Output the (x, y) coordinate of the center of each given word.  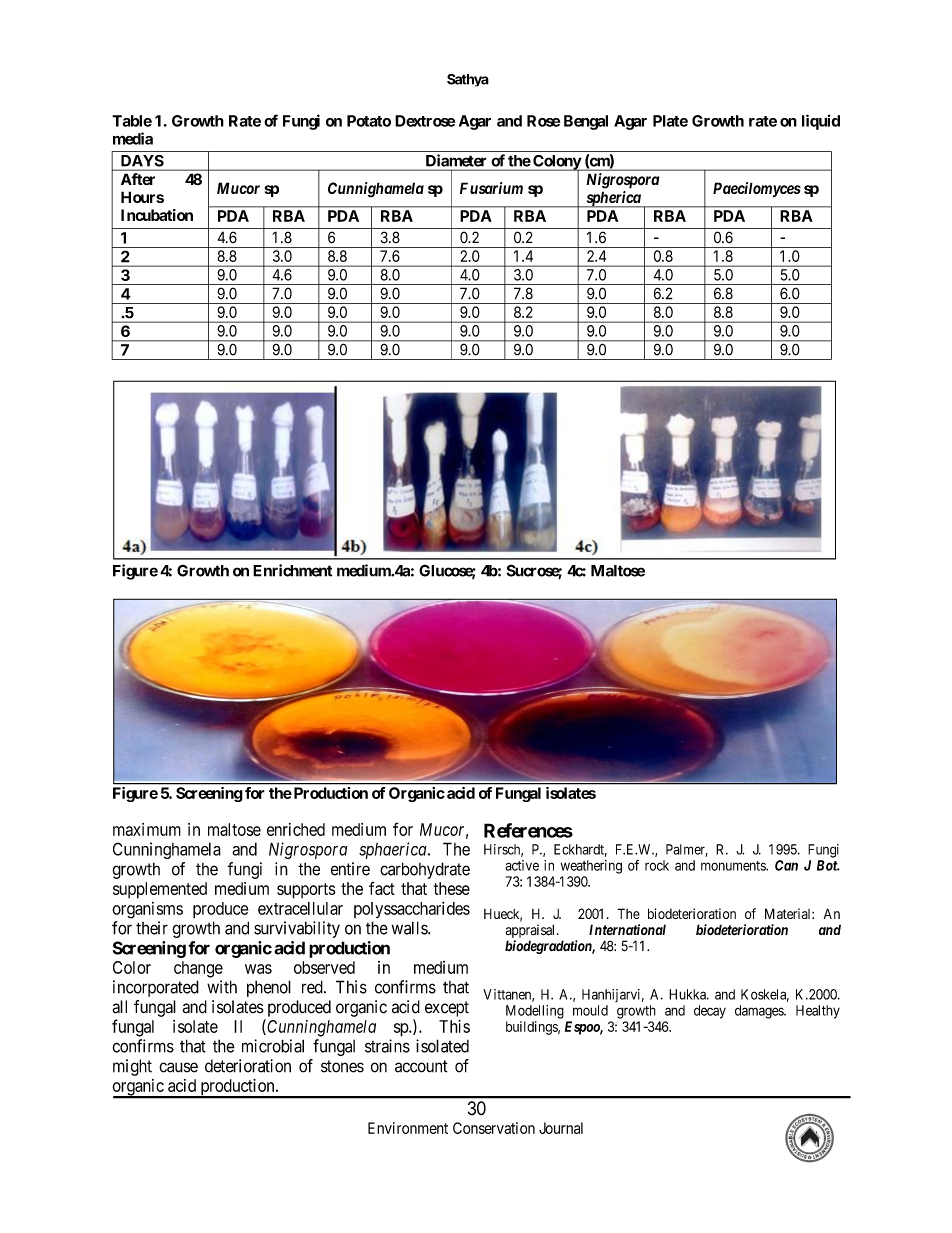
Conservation (494, 1128)
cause (178, 1067)
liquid (821, 122)
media (133, 138)
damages (760, 1012)
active (522, 865)
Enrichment (292, 570)
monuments (734, 866)
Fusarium (491, 188)
